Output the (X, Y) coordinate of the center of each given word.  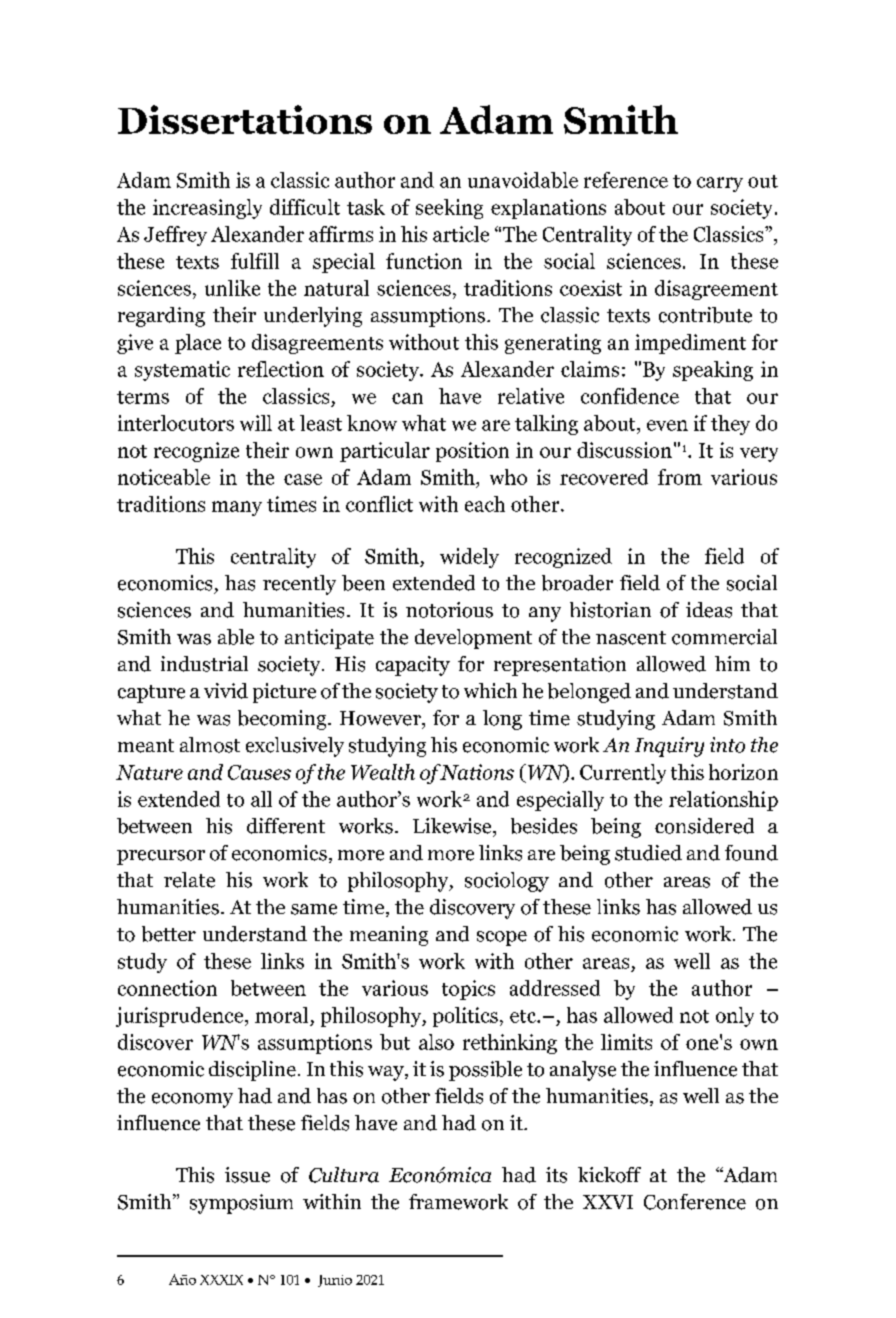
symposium (241, 1204)
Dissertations (245, 119)
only (735, 1017)
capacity (413, 666)
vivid (226, 691)
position (472, 452)
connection (167, 988)
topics (468, 990)
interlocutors (176, 423)
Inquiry (669, 747)
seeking (449, 209)
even (667, 425)
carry (720, 184)
